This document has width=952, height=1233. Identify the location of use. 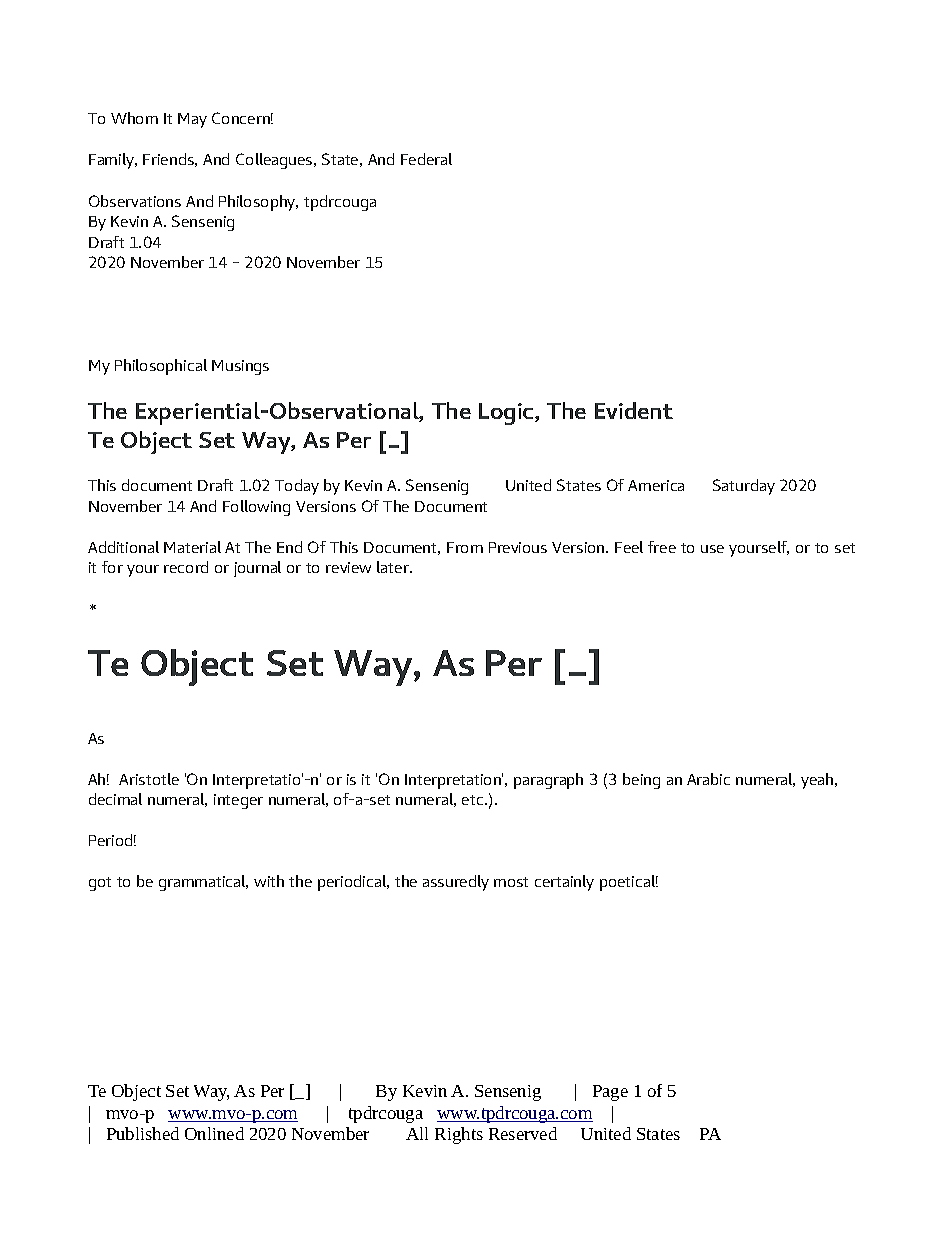
(712, 549).
